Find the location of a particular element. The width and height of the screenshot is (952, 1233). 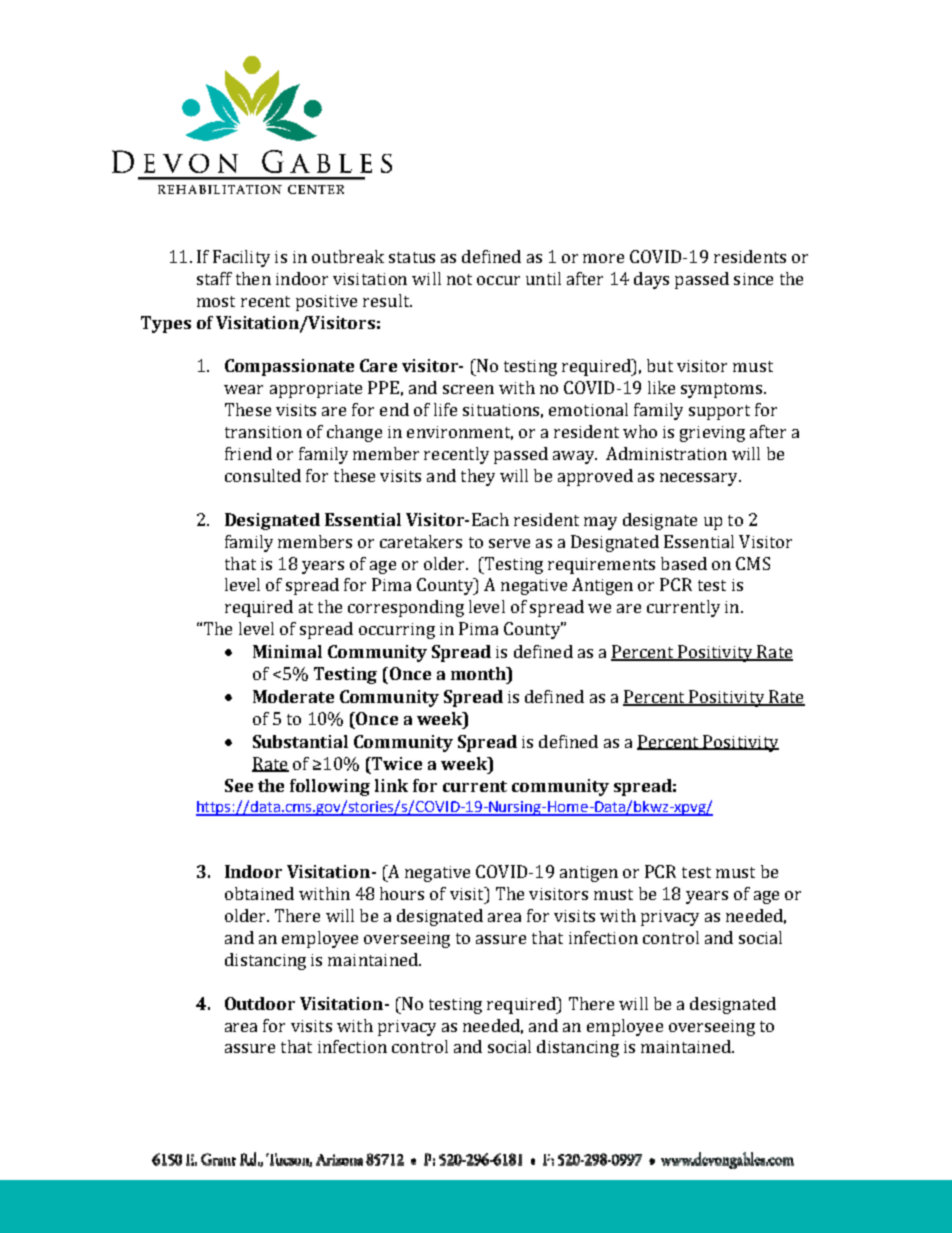

Minimal is located at coordinates (287, 651).
